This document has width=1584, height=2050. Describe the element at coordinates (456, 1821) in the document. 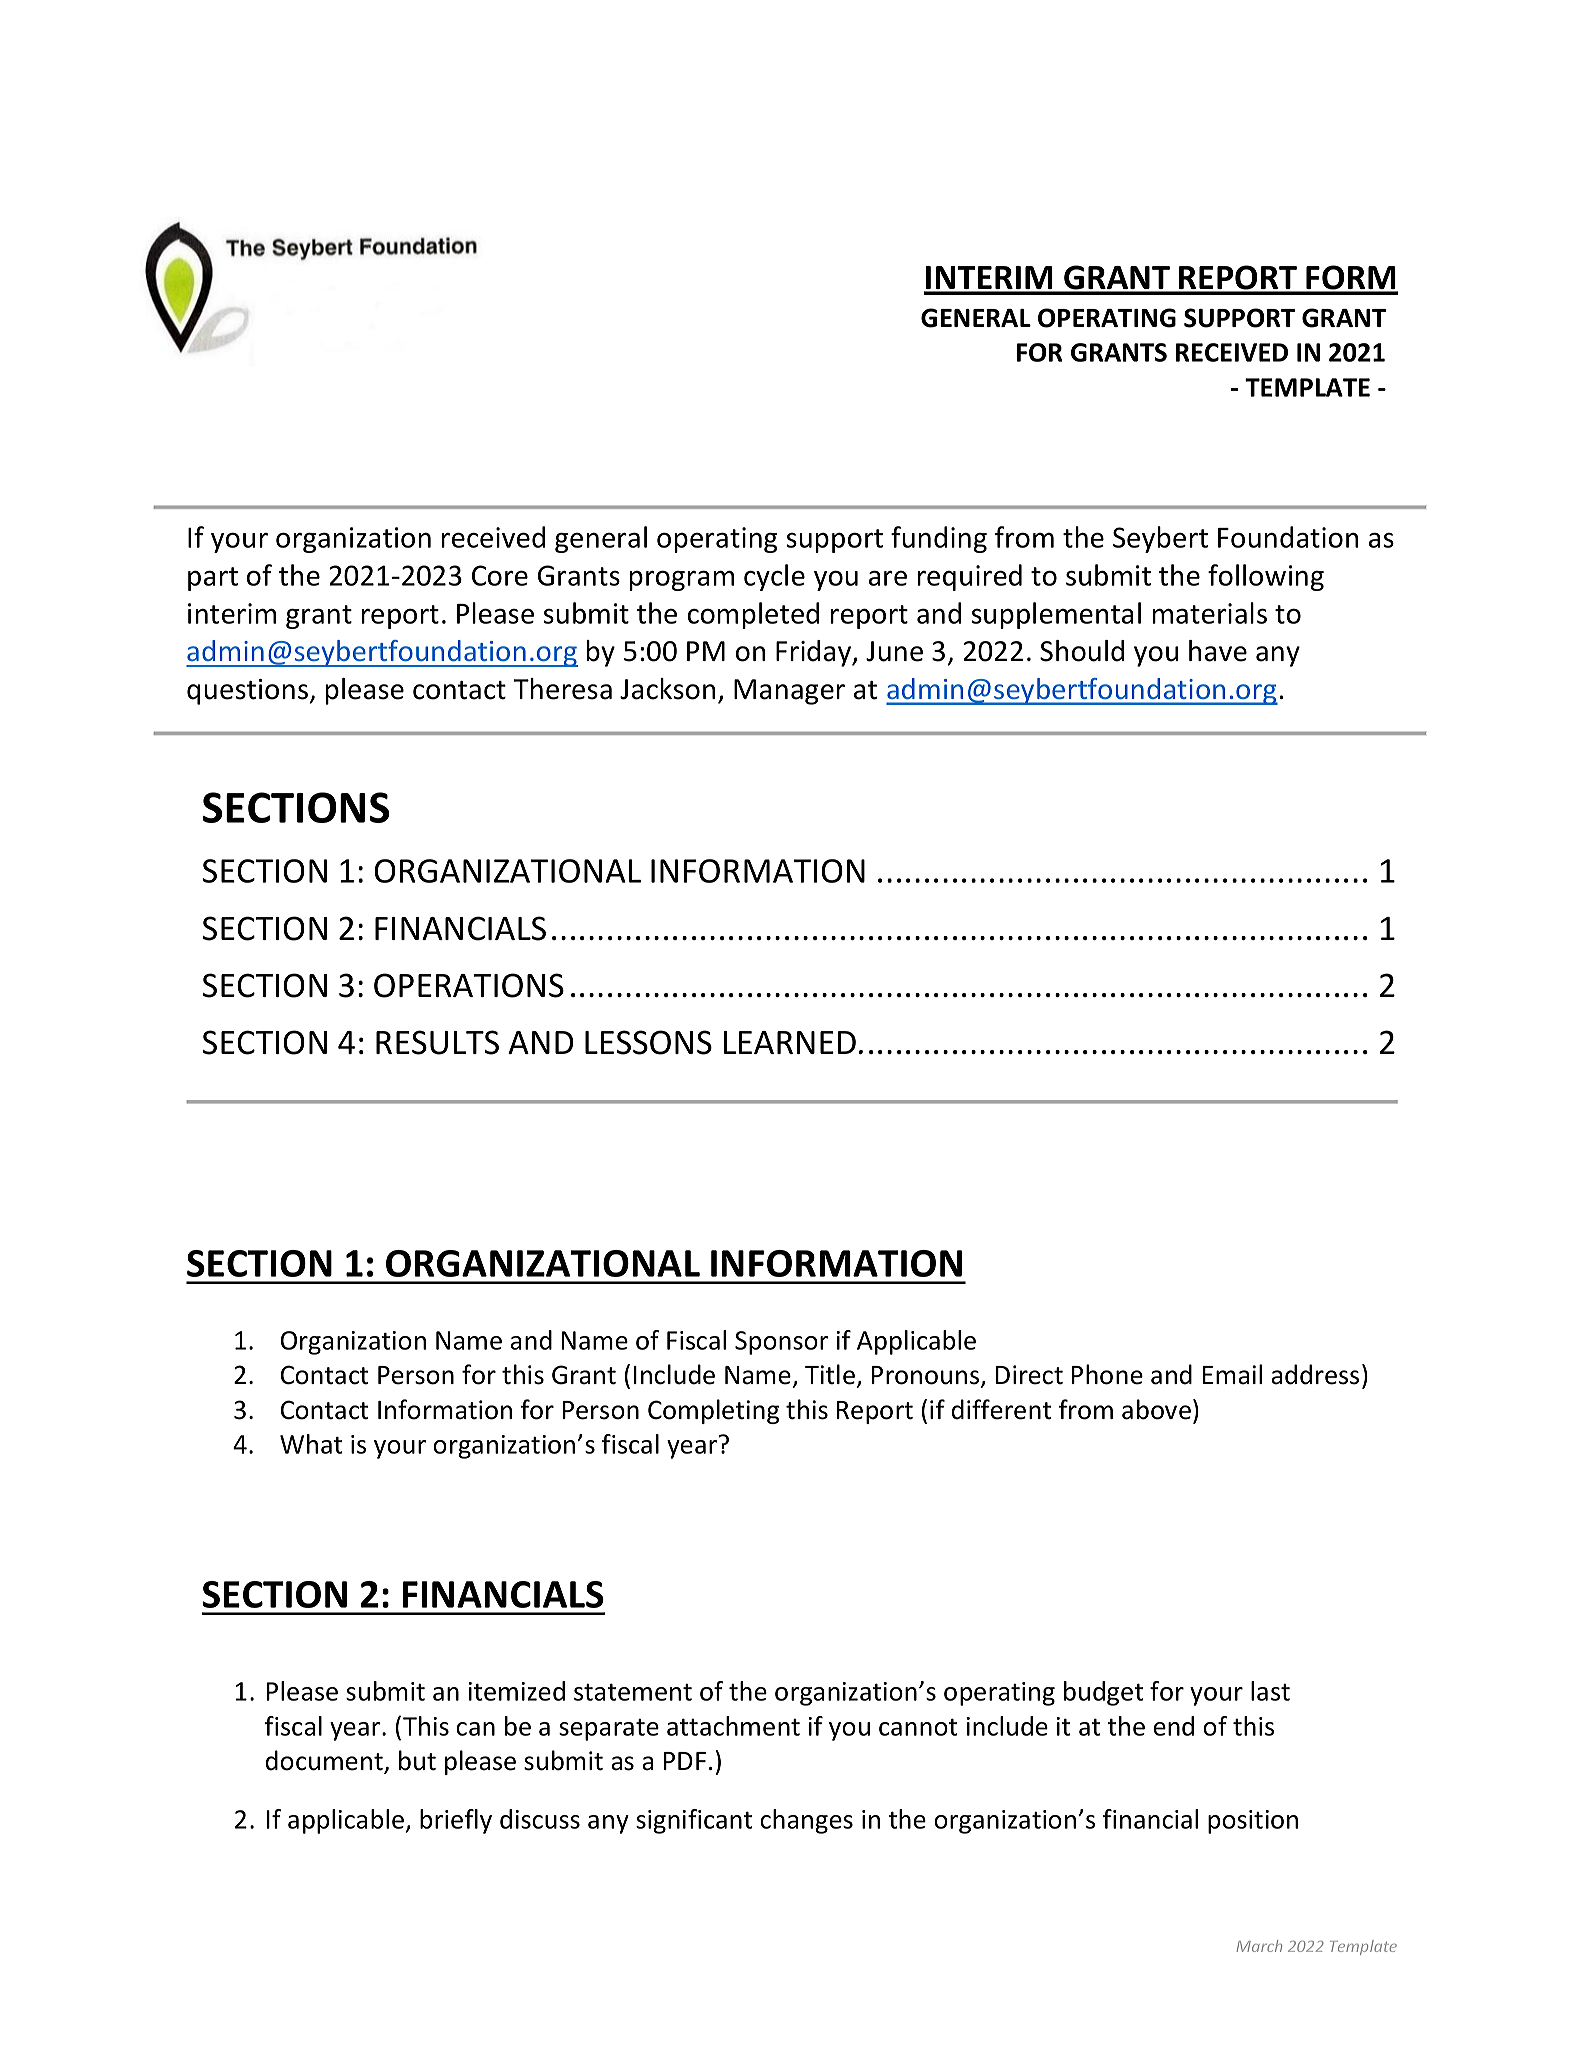

I see `briefly` at that location.
